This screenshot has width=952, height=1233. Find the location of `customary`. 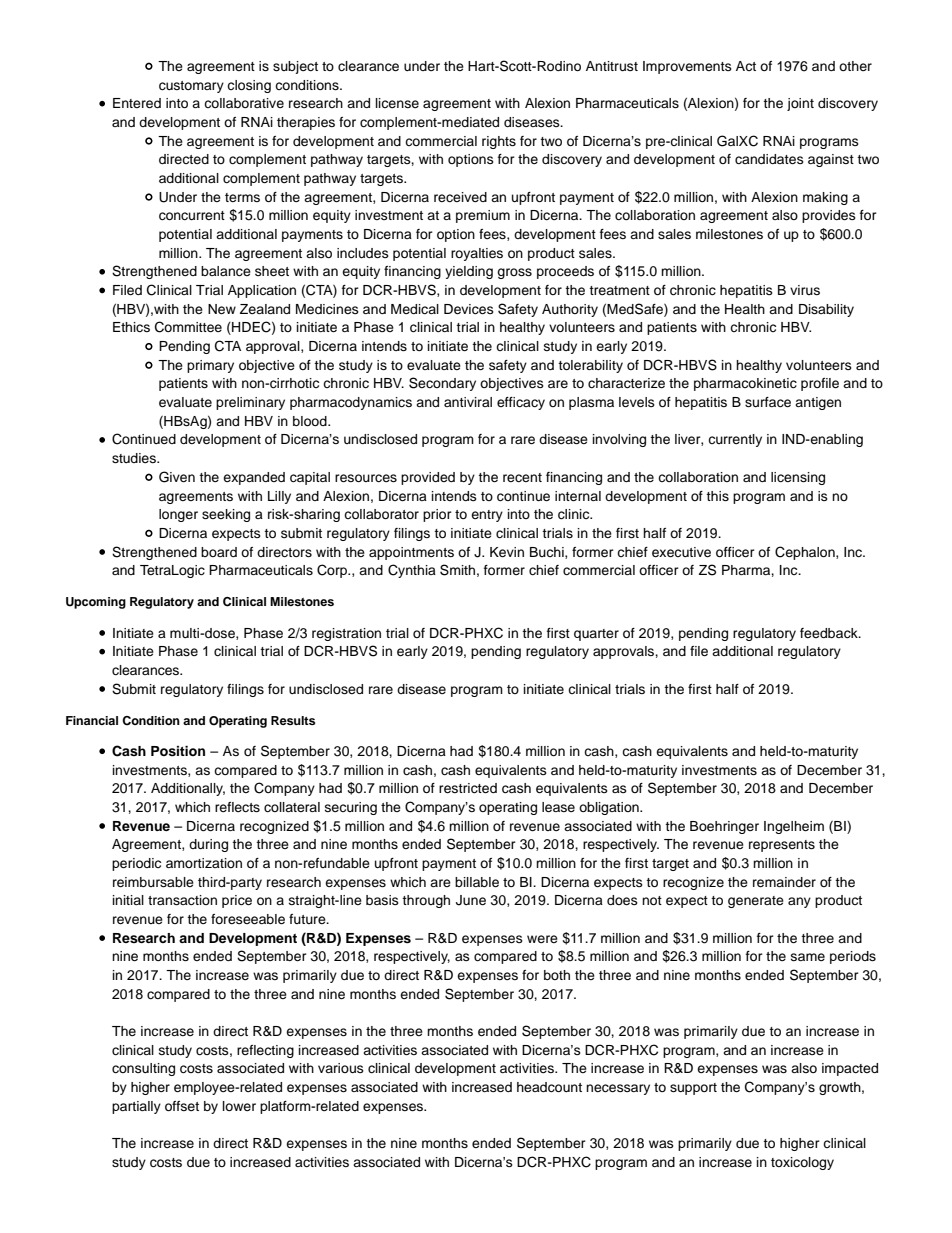

customary is located at coordinates (191, 87).
